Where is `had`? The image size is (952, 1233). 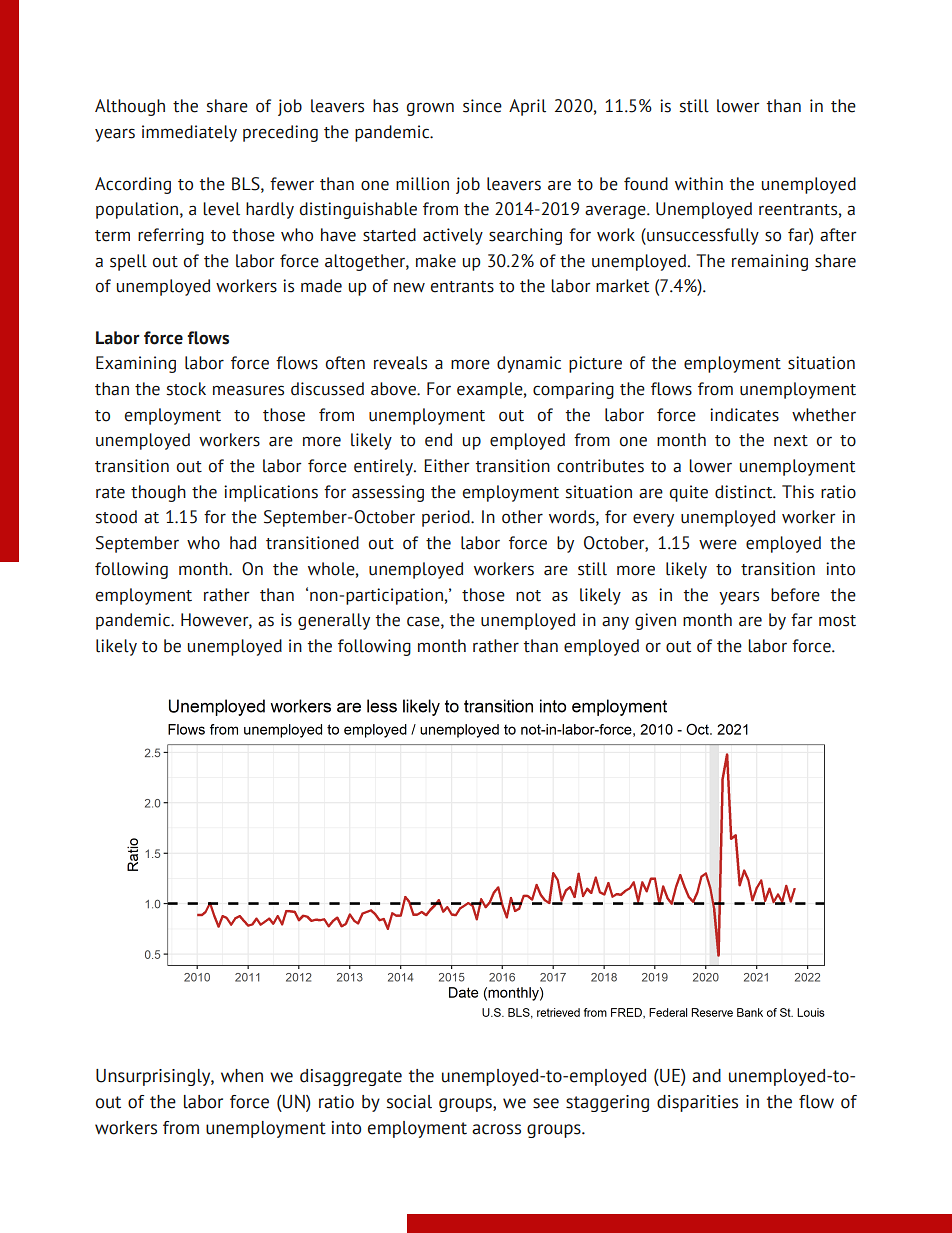
had is located at coordinates (243, 543).
